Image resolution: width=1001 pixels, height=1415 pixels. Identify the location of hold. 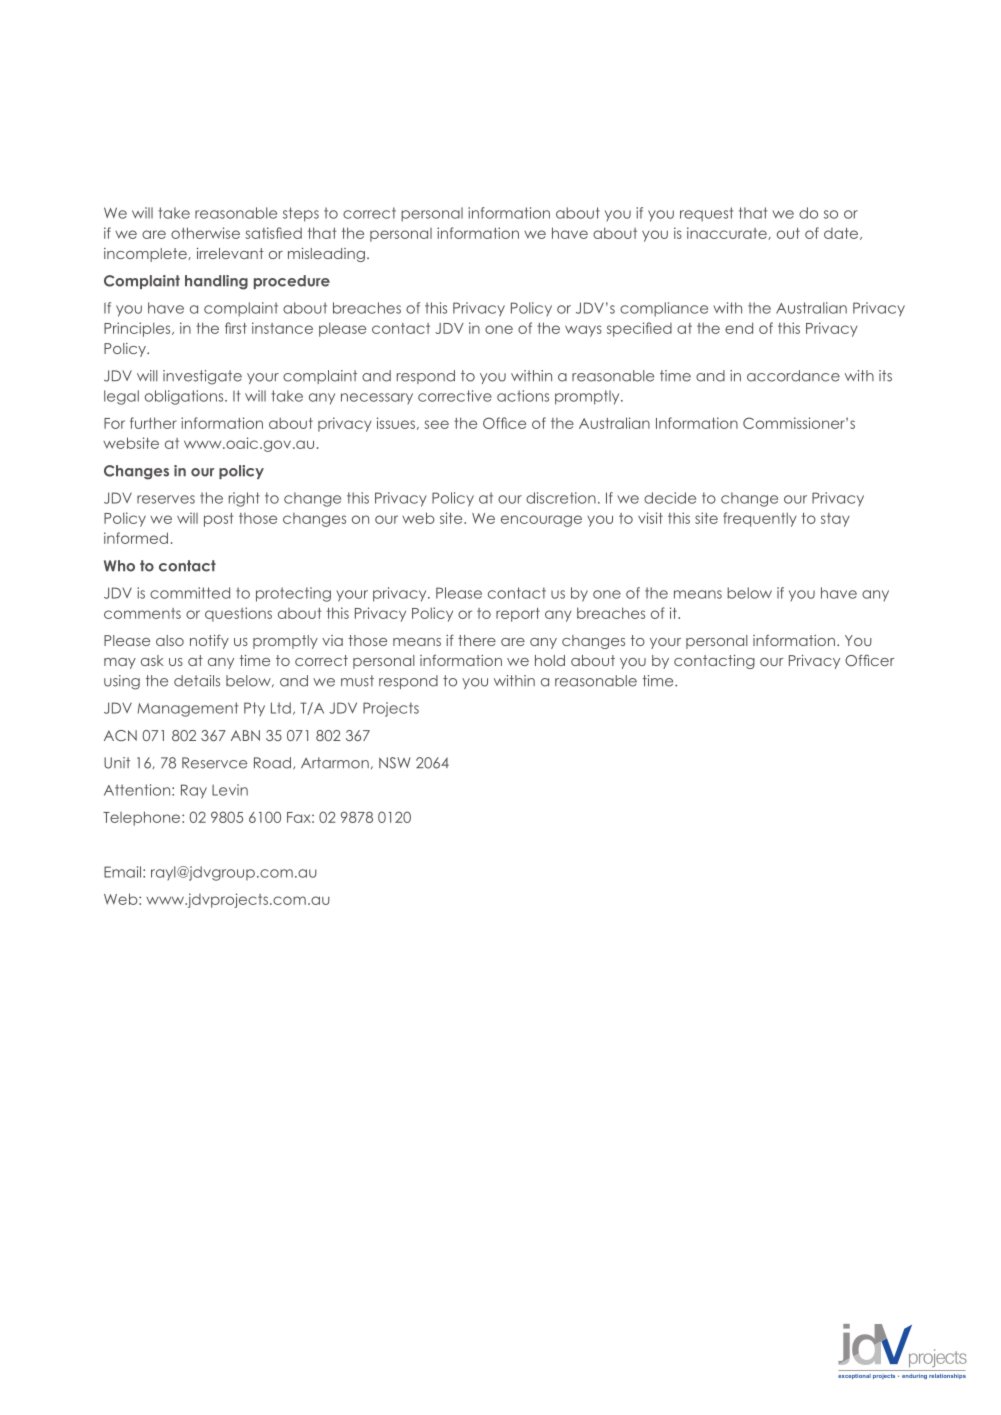
(550, 660).
